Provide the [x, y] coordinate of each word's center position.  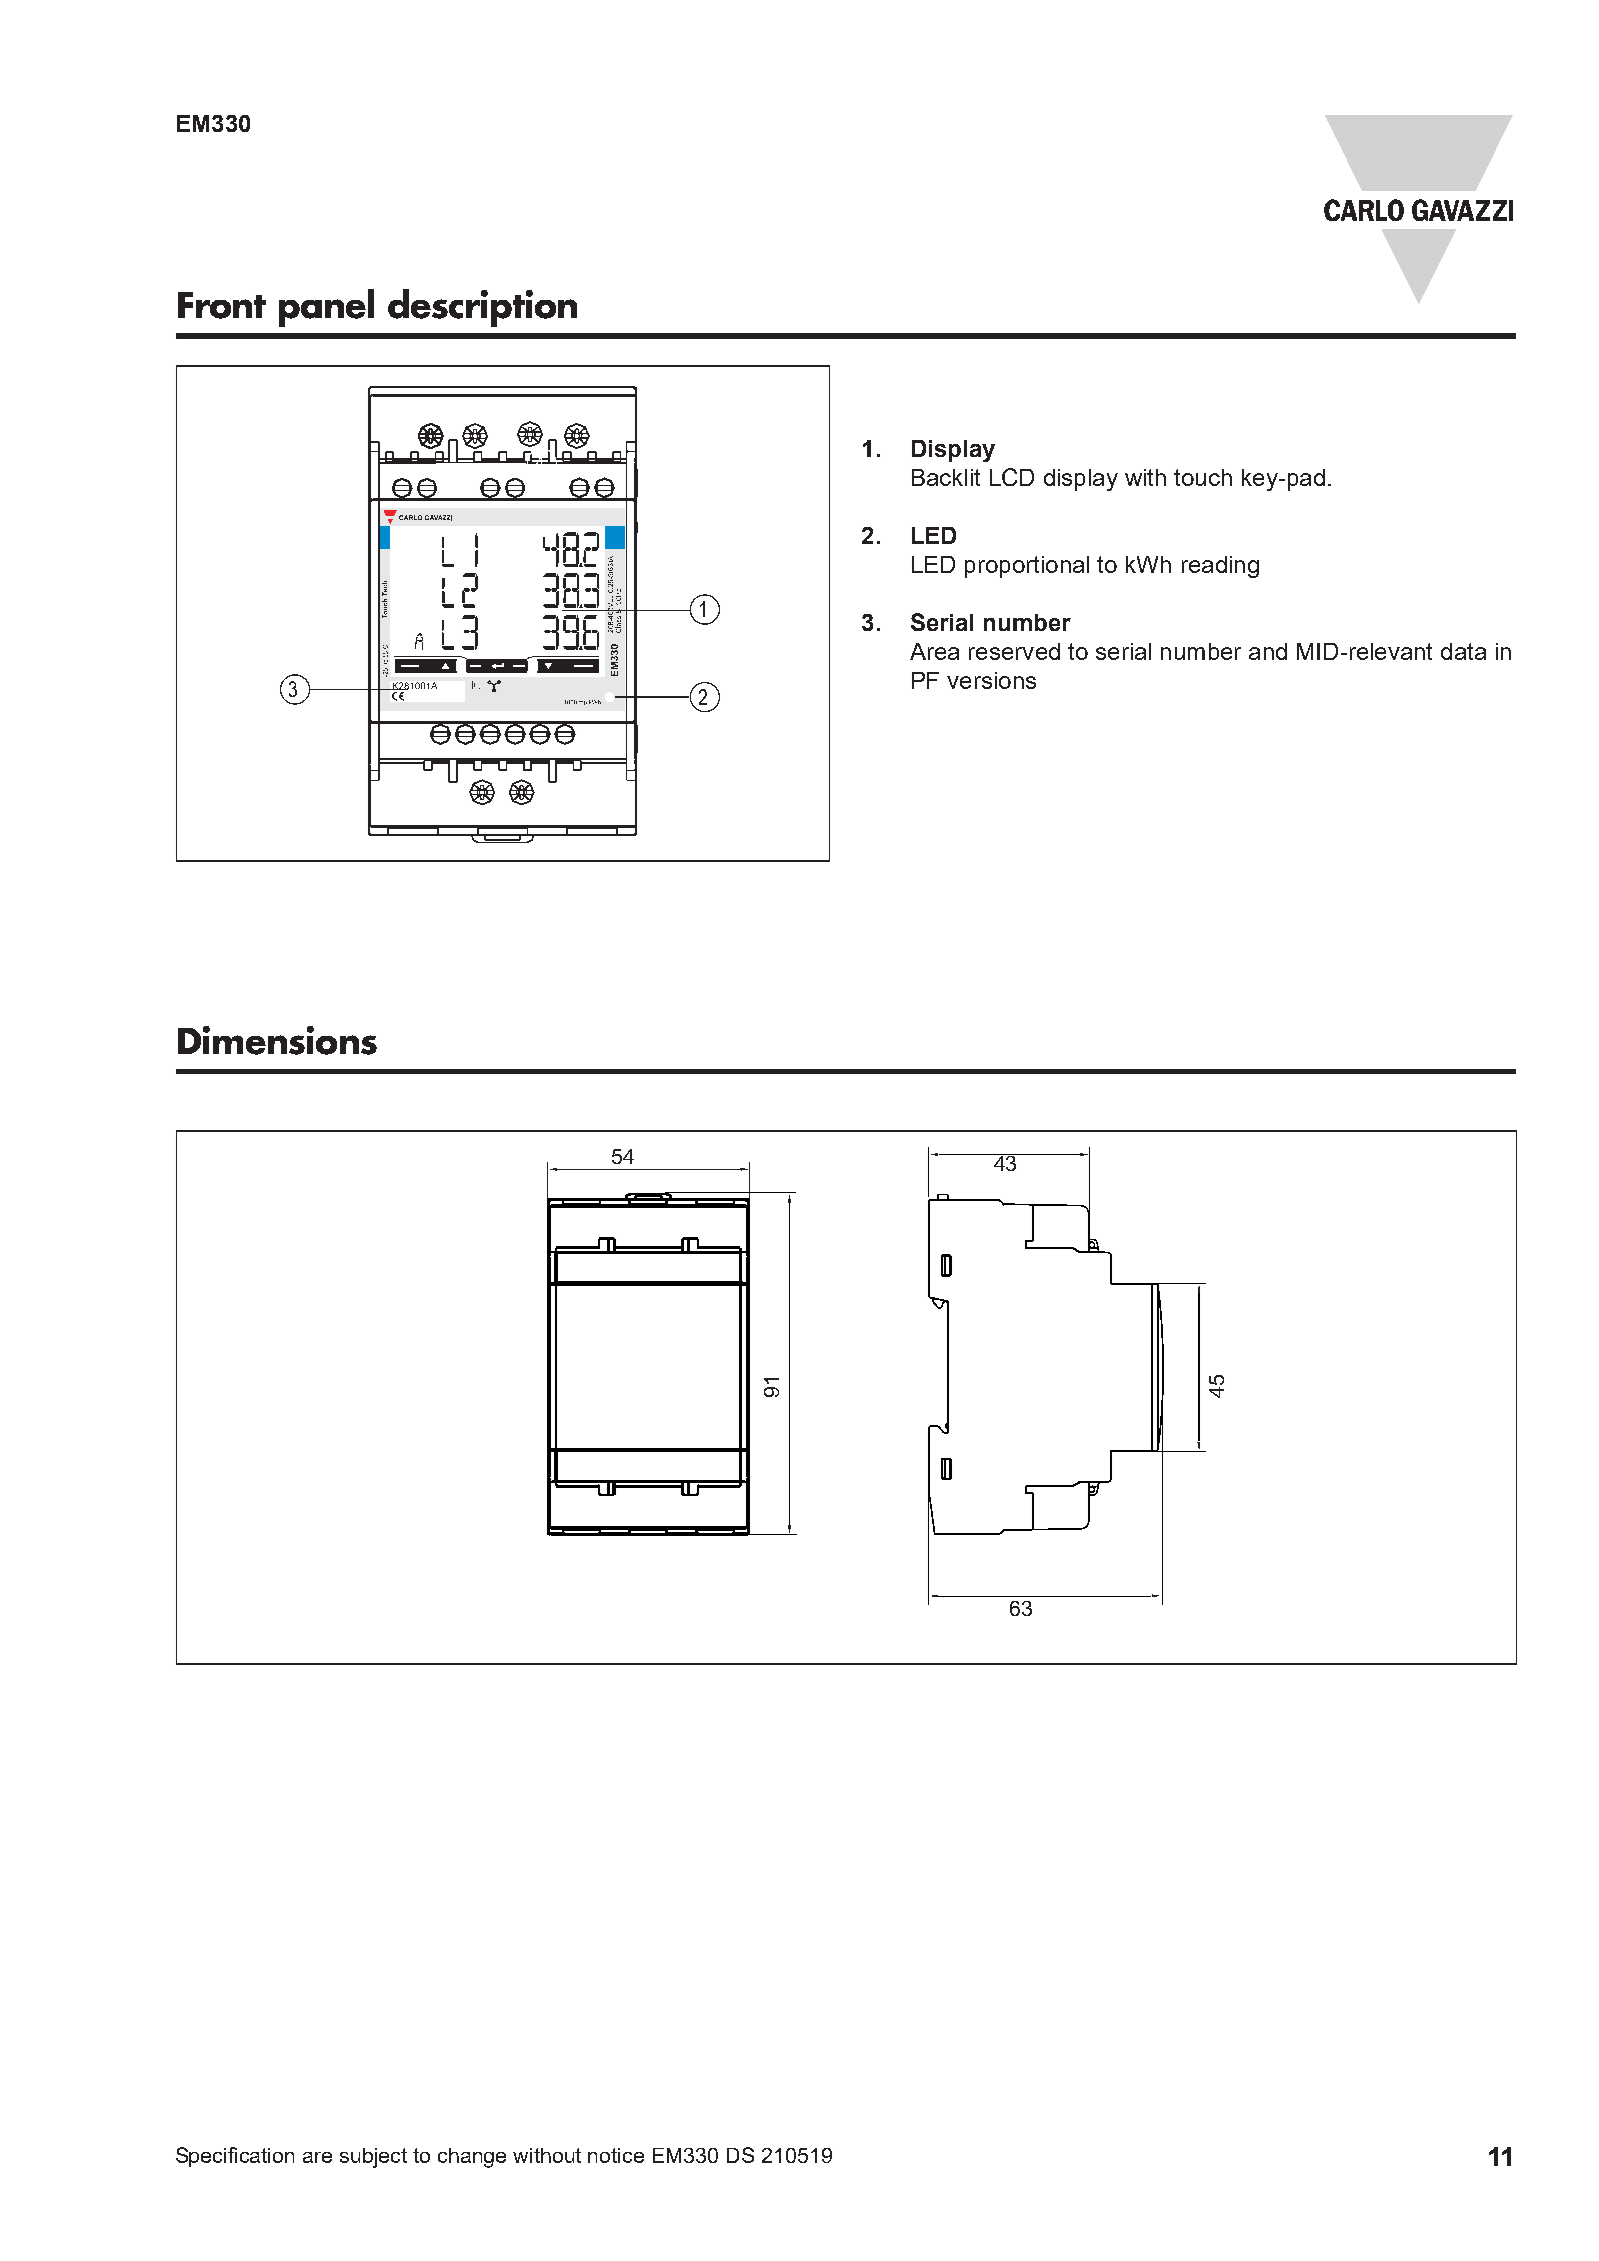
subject [373, 2158]
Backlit [946, 477]
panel [326, 308]
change [472, 2158]
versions [991, 680]
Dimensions [277, 1040]
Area [934, 651]
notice [616, 2155]
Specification [235, 2157]
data [1463, 651]
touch [1203, 477]
